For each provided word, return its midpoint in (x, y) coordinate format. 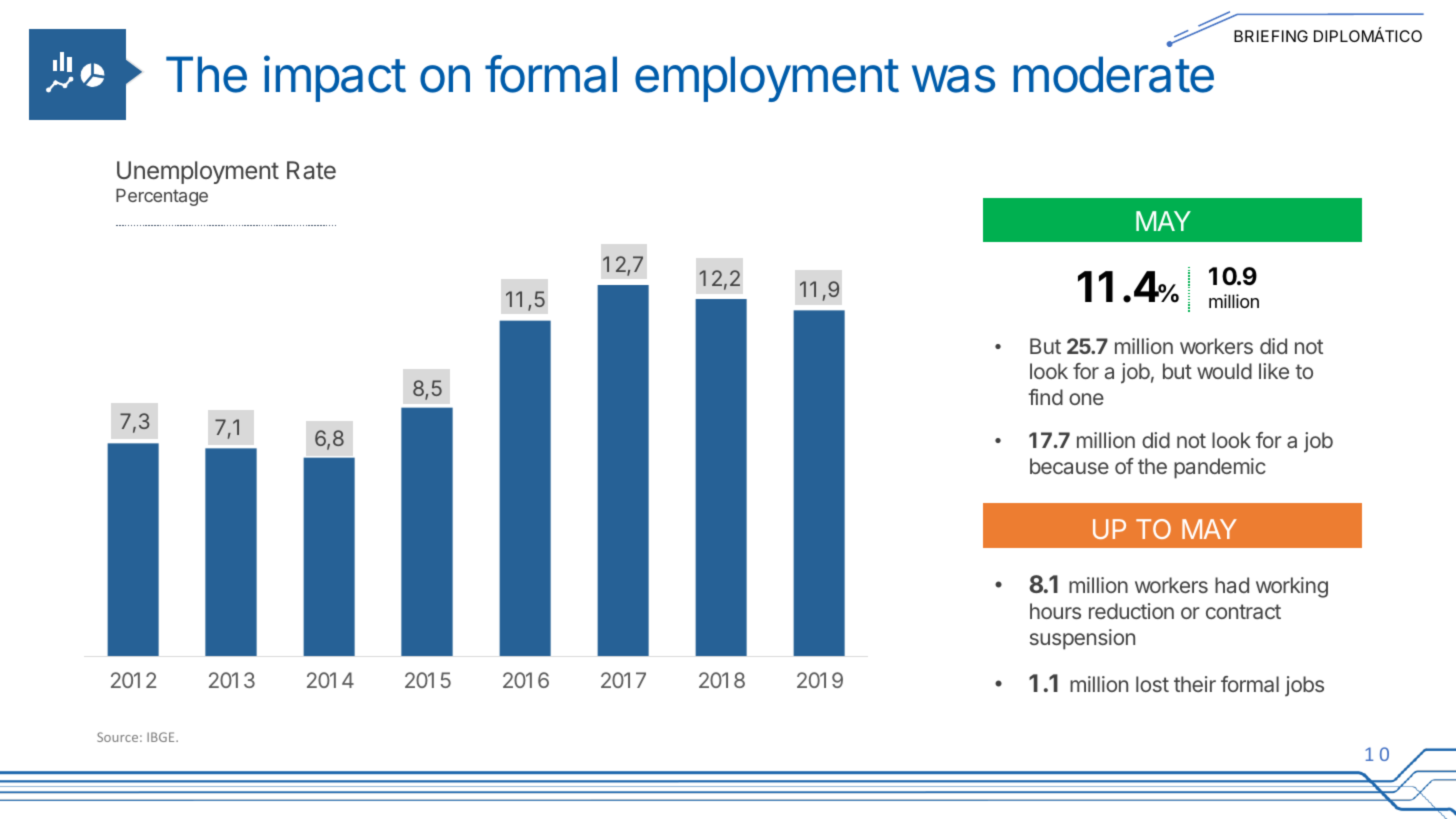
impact (335, 78)
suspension (1082, 639)
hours (1055, 611)
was (953, 79)
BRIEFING (1271, 36)
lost (1152, 684)
